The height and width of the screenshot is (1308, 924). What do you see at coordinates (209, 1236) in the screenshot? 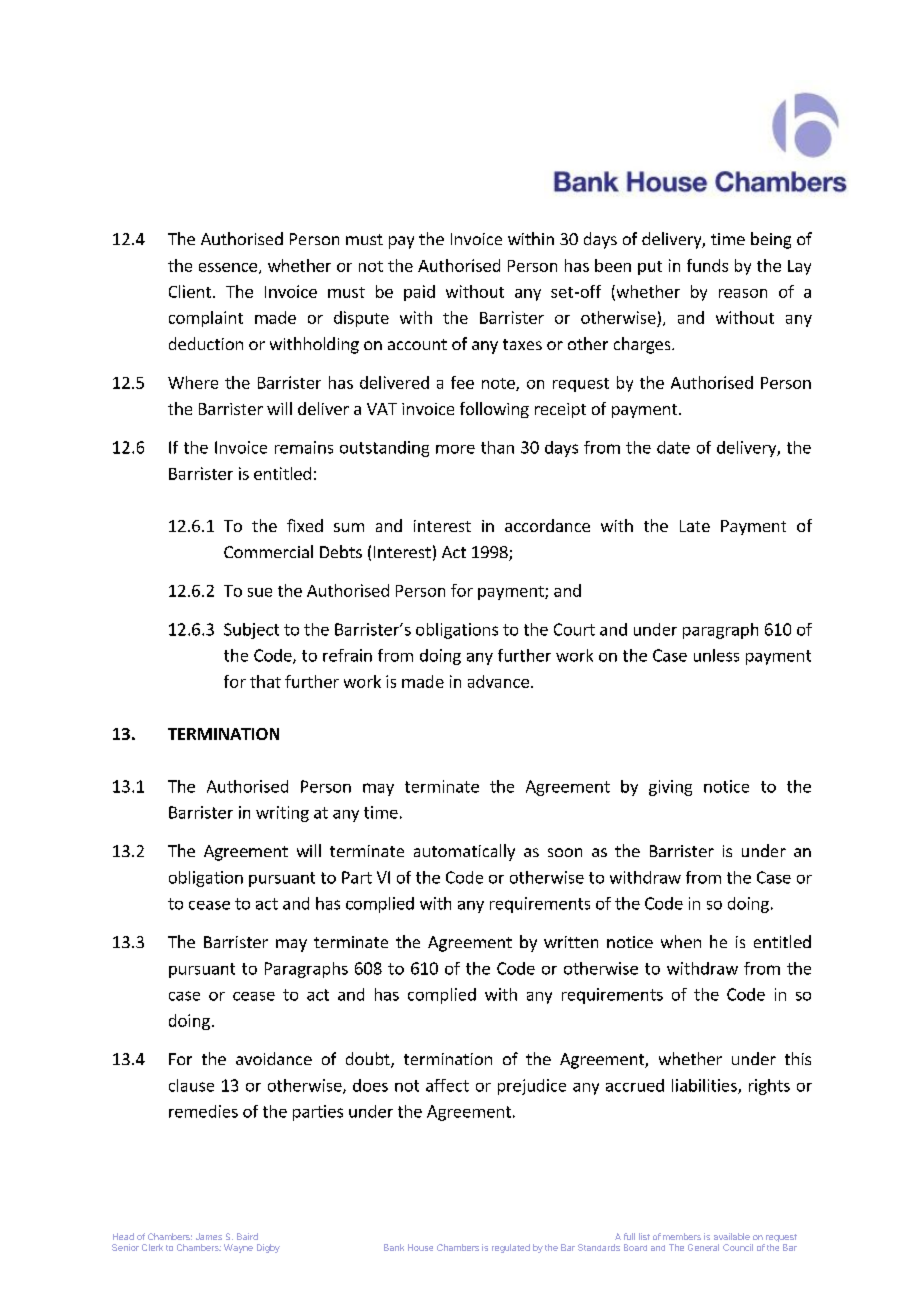
I see `James` at bounding box center [209, 1236].
